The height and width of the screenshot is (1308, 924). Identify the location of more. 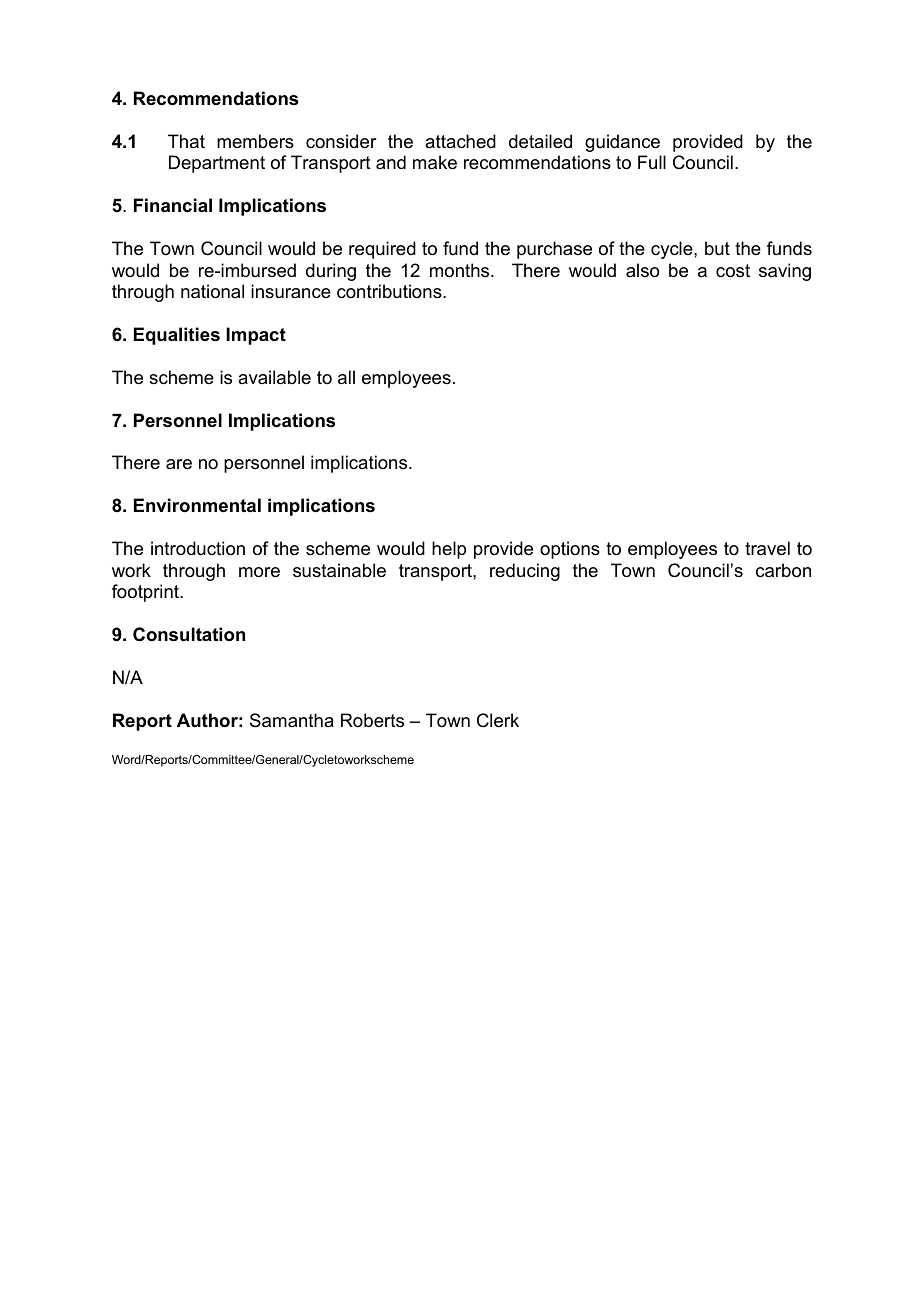
(259, 572).
